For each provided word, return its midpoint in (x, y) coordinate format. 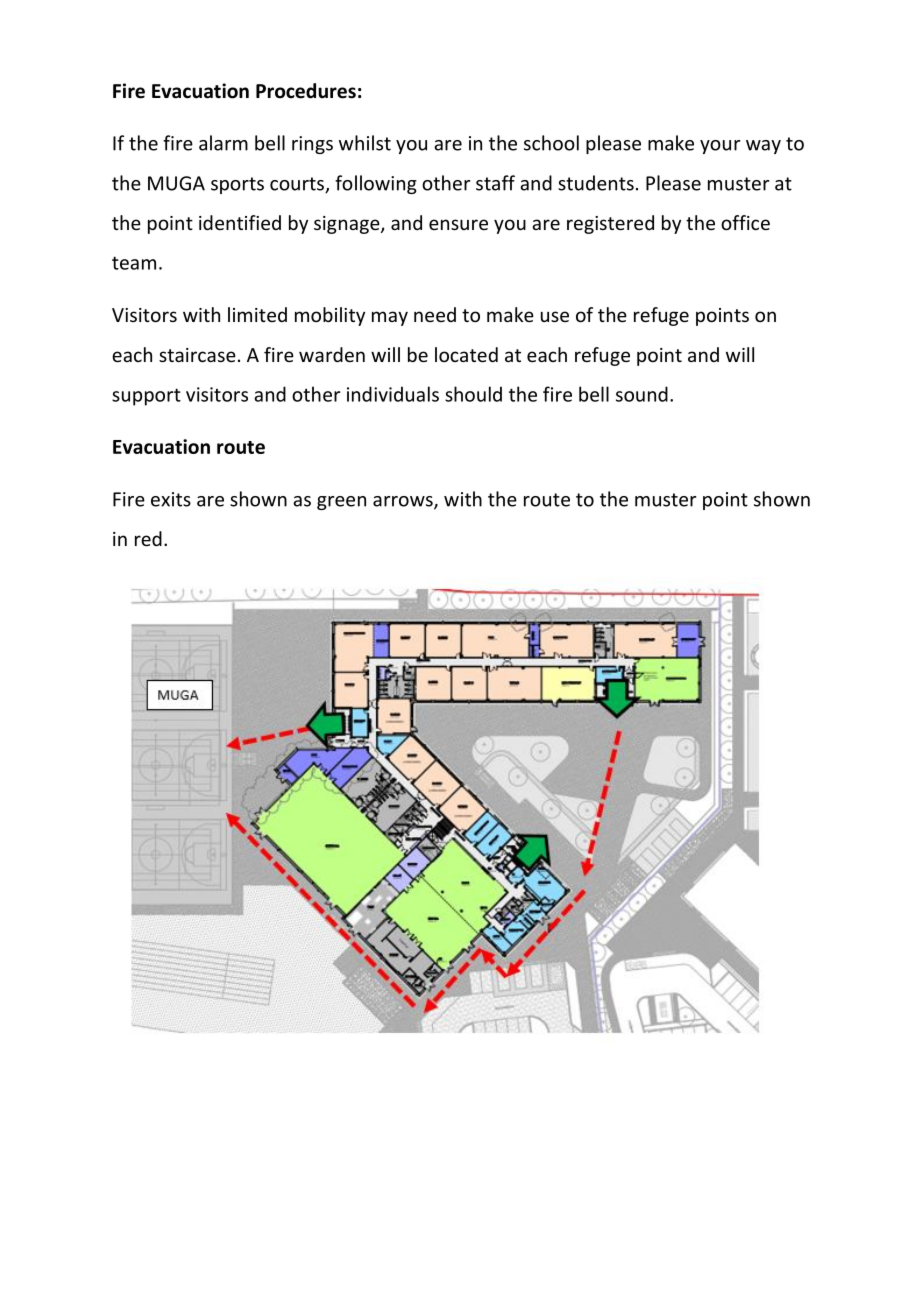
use (555, 316)
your (720, 147)
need (435, 314)
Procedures (306, 91)
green (341, 503)
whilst (365, 143)
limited (257, 314)
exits (171, 499)
